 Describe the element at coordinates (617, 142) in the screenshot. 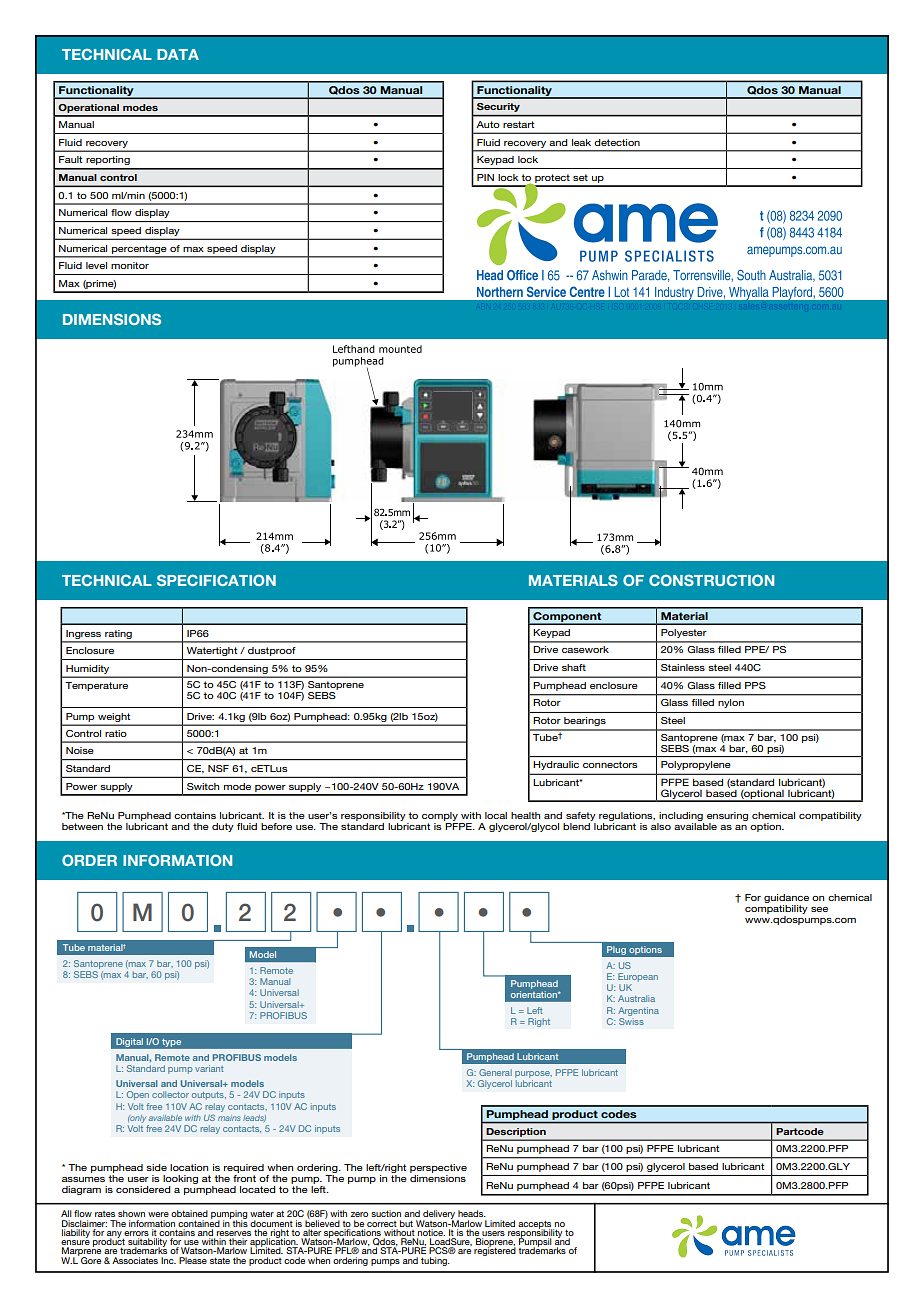

I see `detection` at that location.
